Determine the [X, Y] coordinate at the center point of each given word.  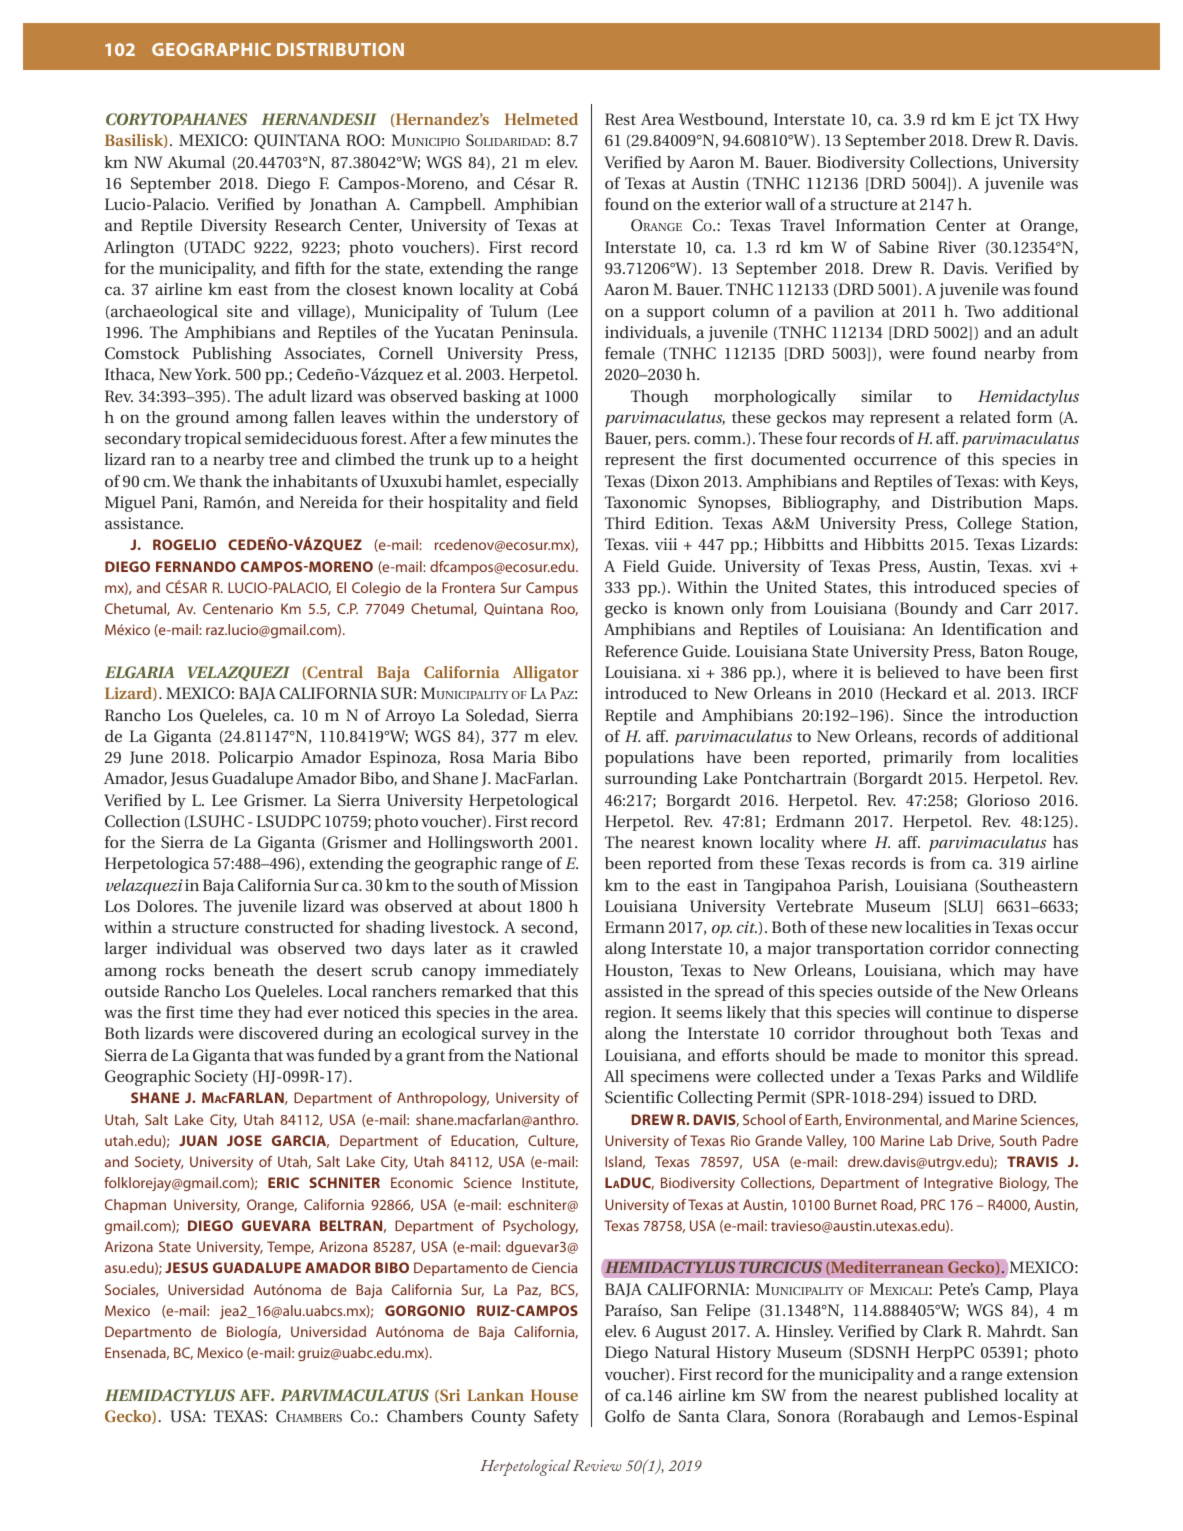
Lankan [495, 1395]
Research [308, 225]
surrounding [651, 780]
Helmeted [541, 119]
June [146, 758]
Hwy [1062, 121]
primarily [918, 759]
